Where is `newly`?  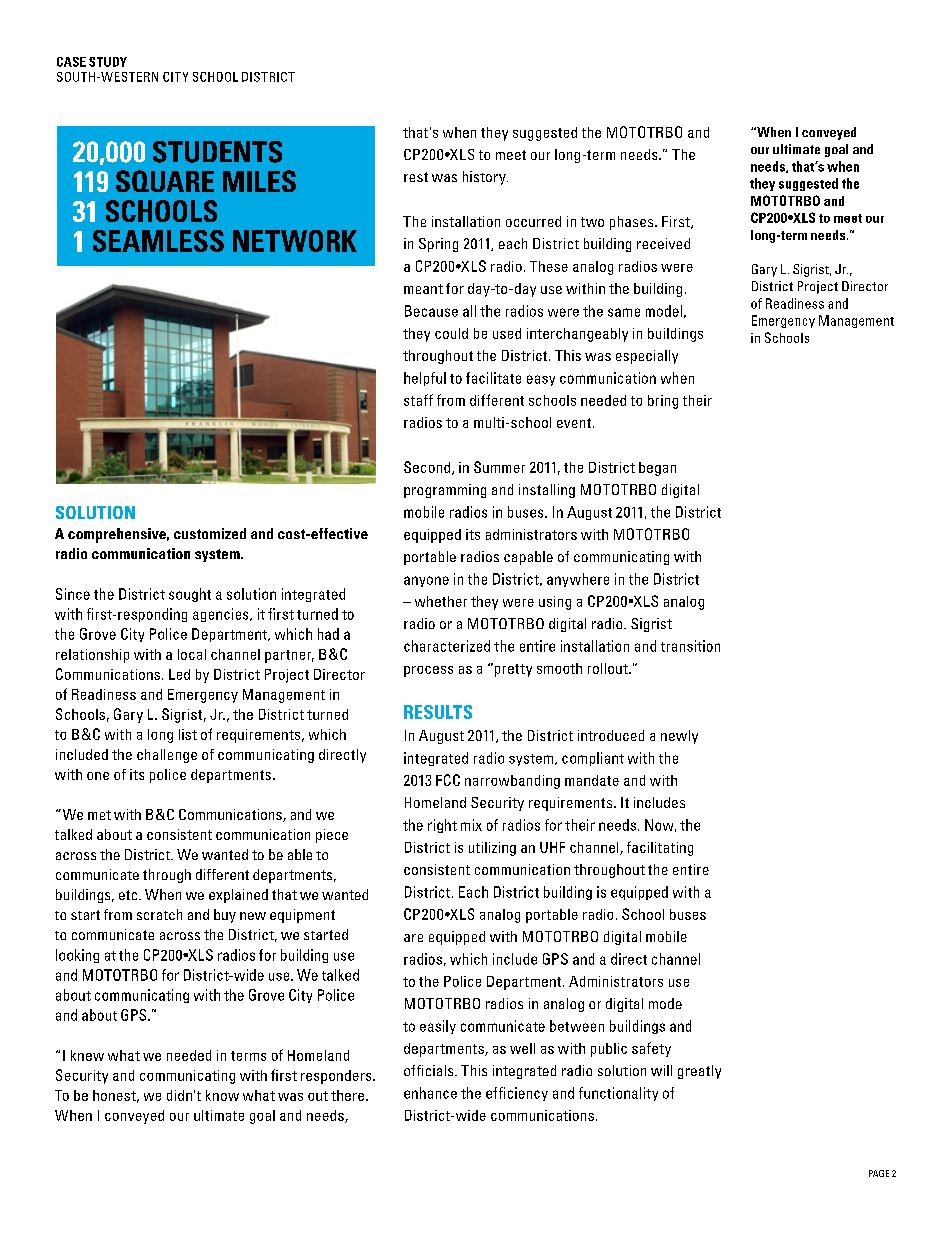 newly is located at coordinates (679, 737).
